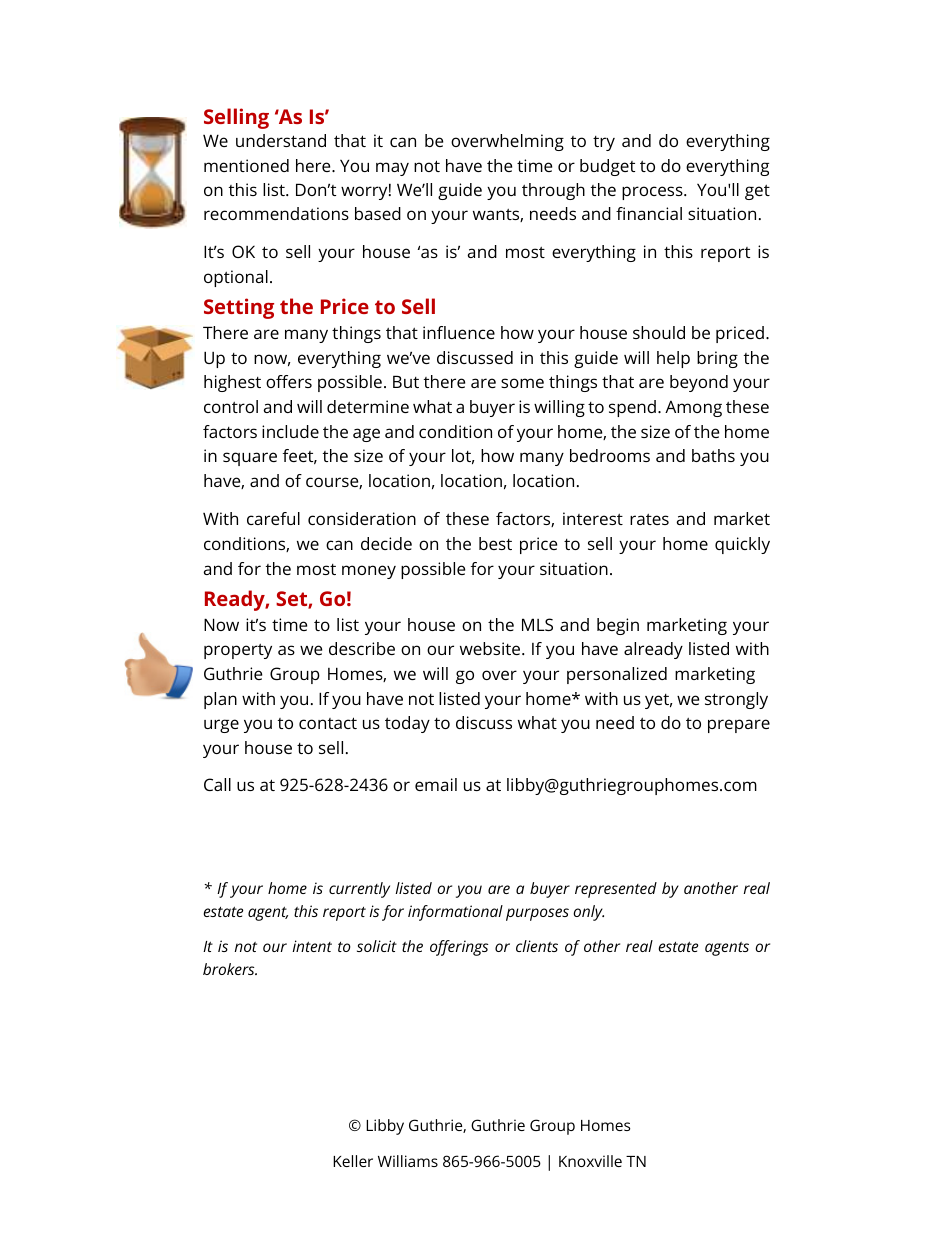 The image size is (952, 1233). What do you see at coordinates (281, 140) in the screenshot?
I see `understand` at bounding box center [281, 140].
